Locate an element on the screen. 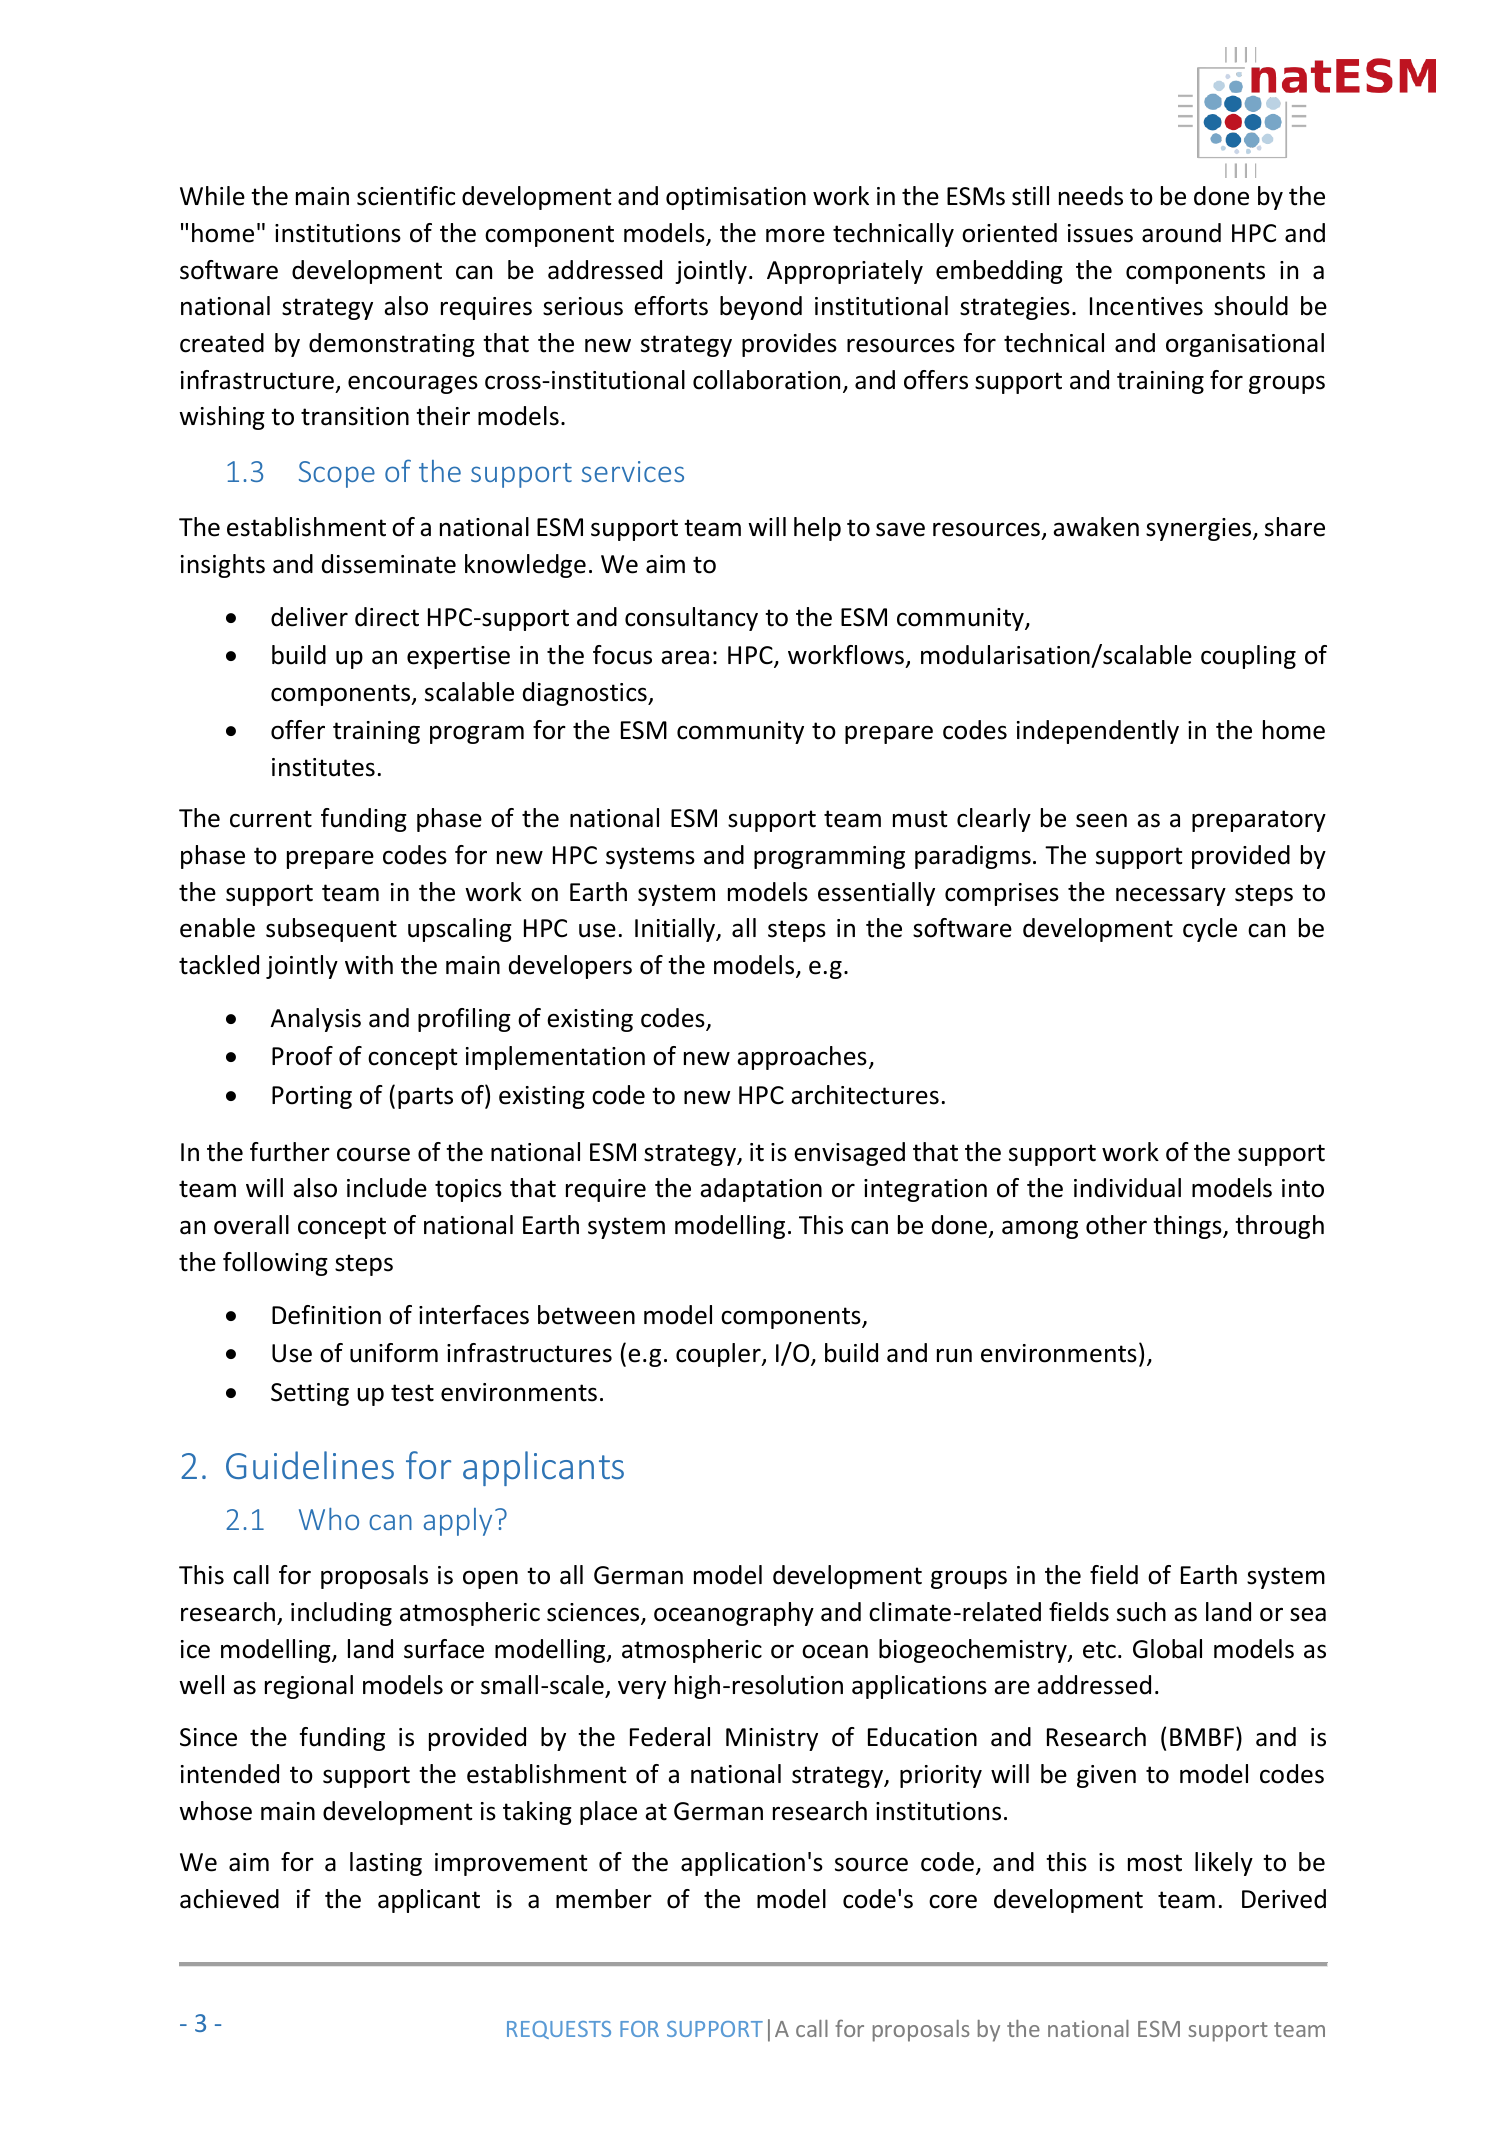 The width and height of the screenshot is (1506, 2130). Porting is located at coordinates (312, 1097).
